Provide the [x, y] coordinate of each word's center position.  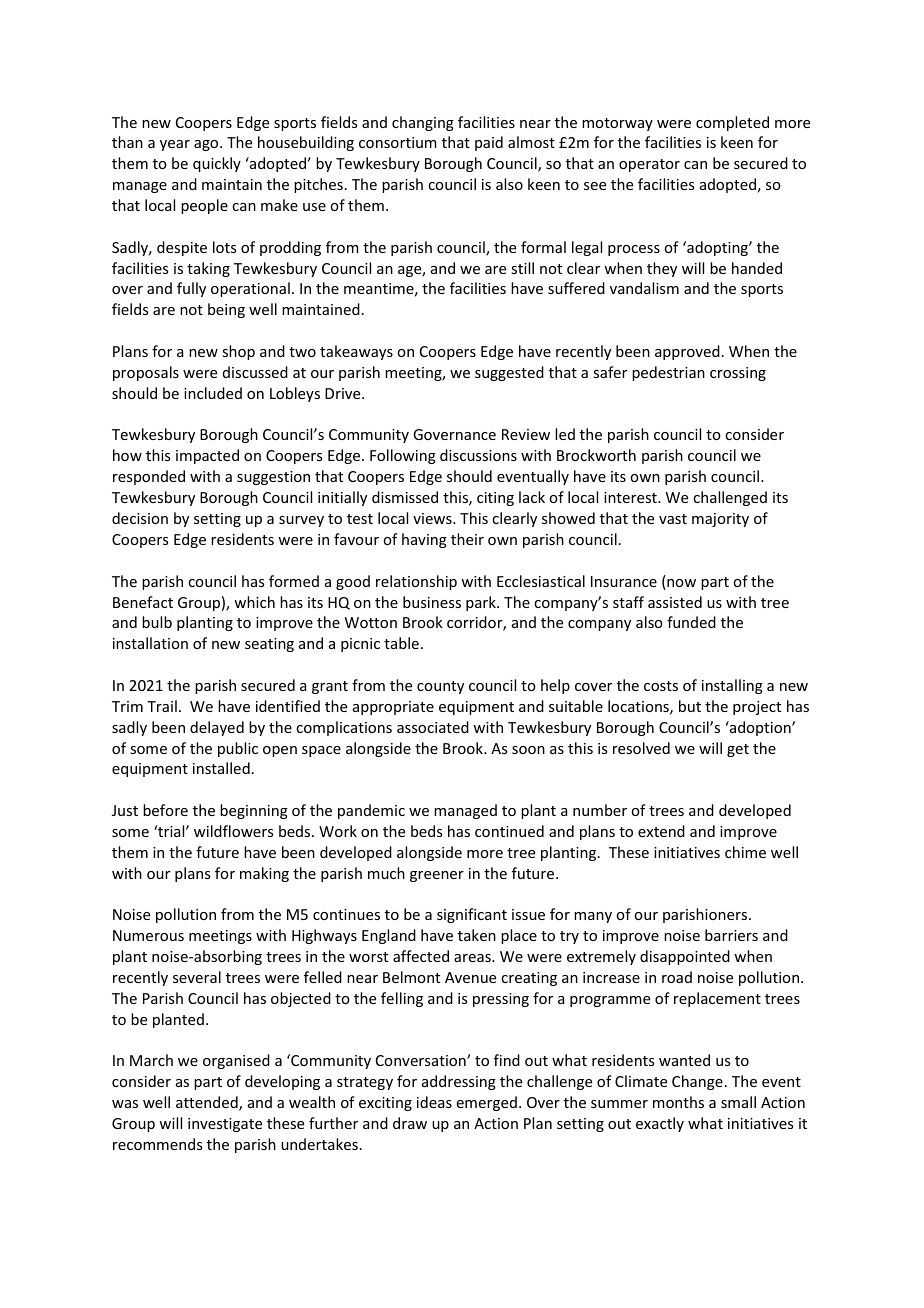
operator [649, 165]
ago [207, 145]
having [424, 540]
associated [433, 727]
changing [423, 123]
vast [673, 519]
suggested [509, 373]
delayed [217, 728]
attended [208, 1103]
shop [238, 352]
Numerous [148, 935]
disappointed [685, 957]
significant [472, 915]
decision [140, 518]
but [690, 706]
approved [687, 352]
